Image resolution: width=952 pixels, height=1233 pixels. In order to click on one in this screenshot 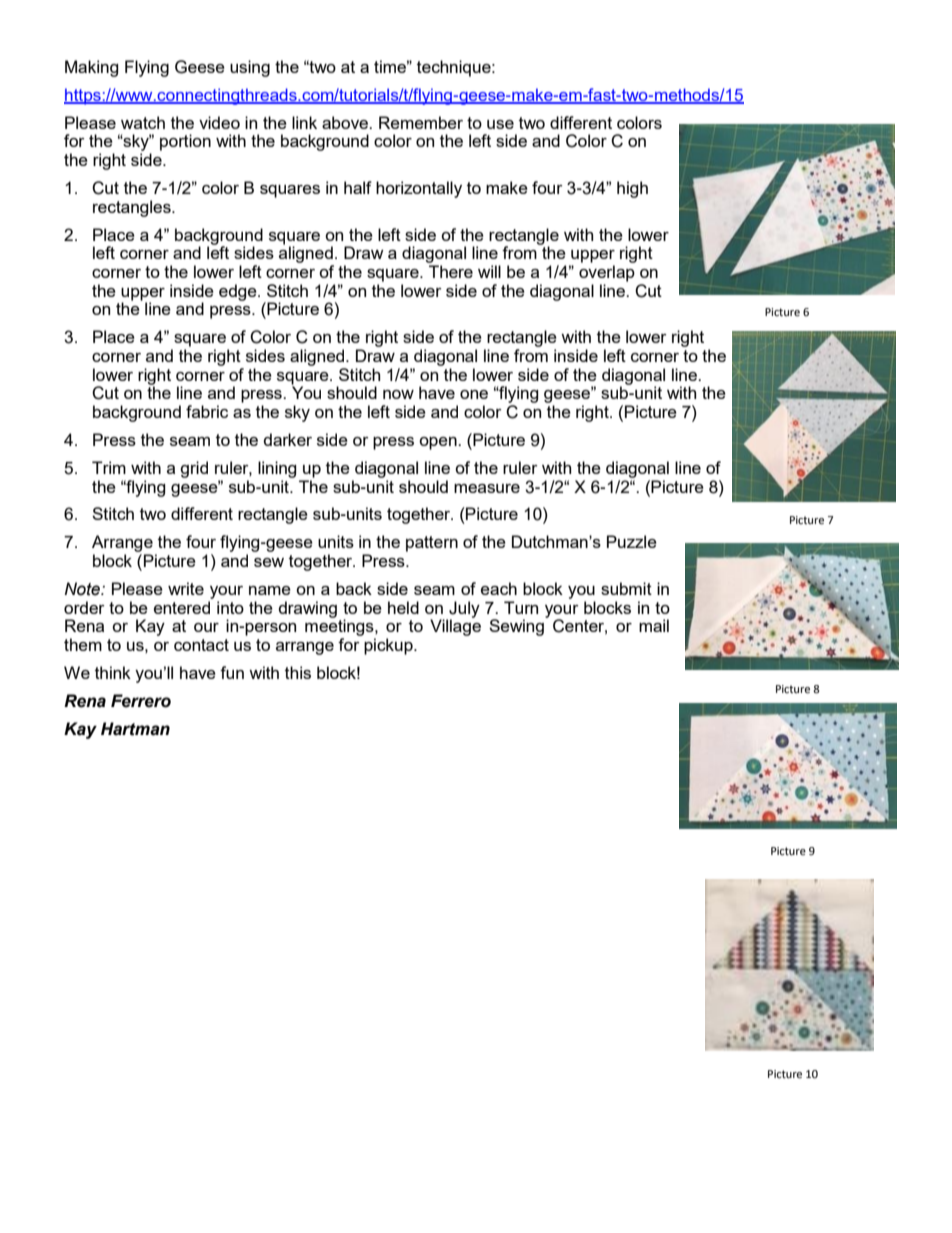, I will do `click(474, 394)`.
